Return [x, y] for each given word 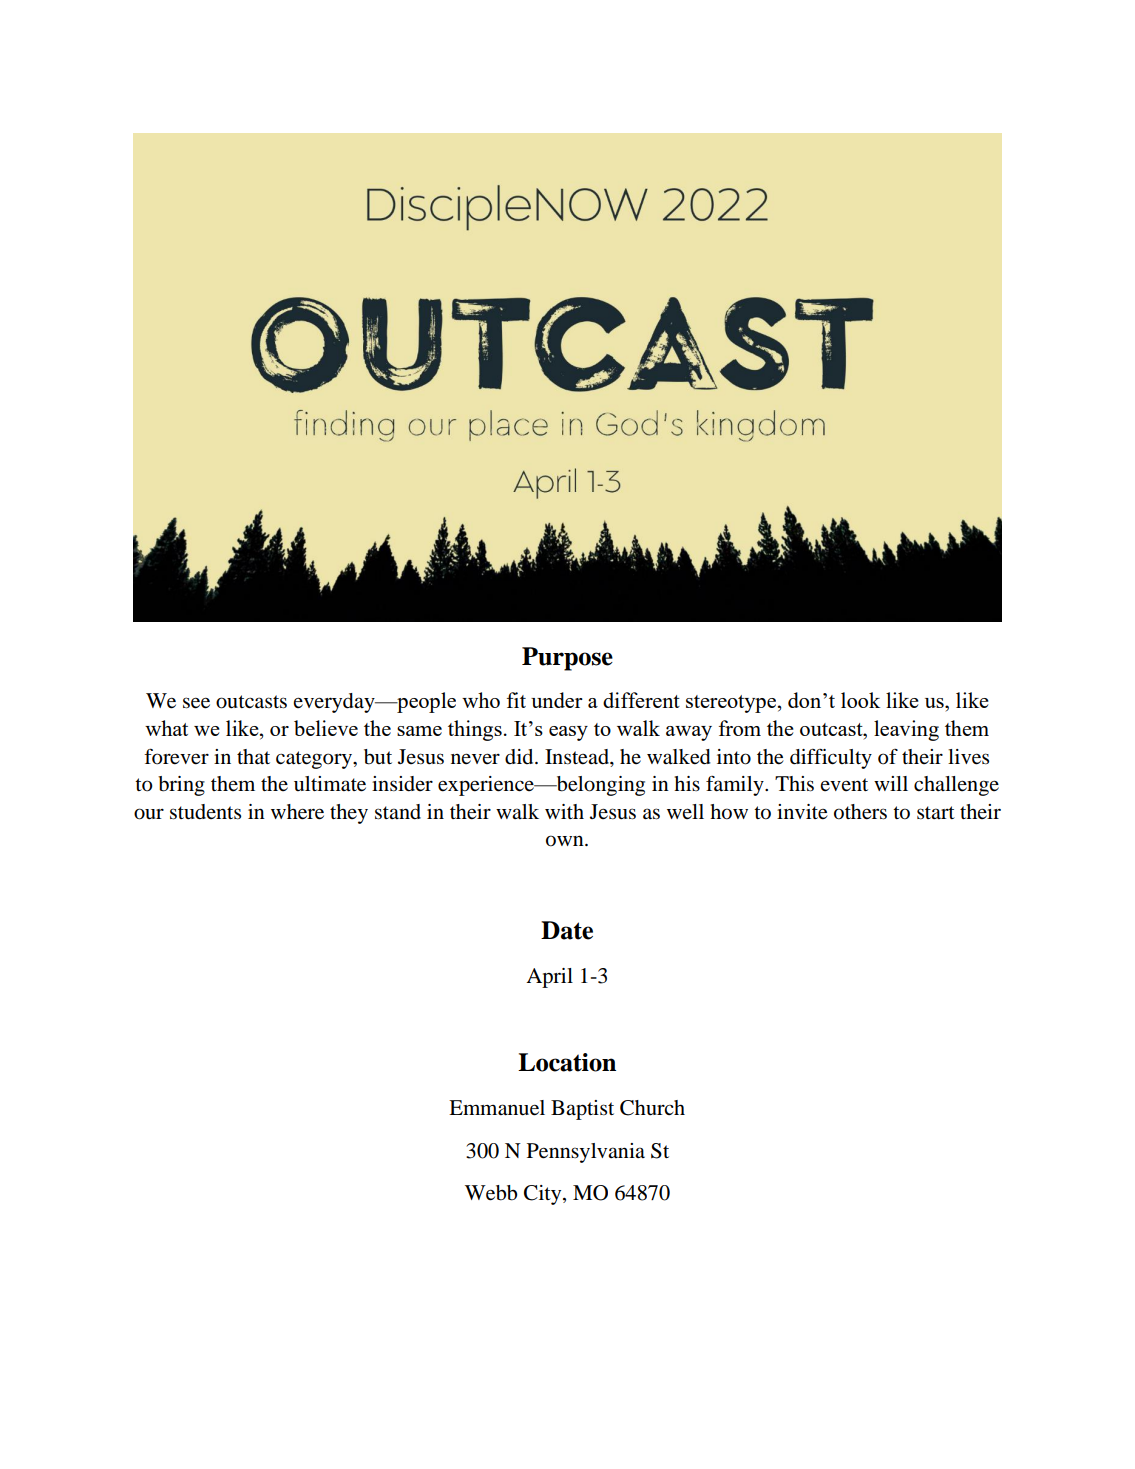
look [860, 700]
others [860, 812]
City [544, 1195]
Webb [491, 1193]
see [196, 703]
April [549, 978]
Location [567, 1062]
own [566, 841]
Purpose [567, 659]
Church [652, 1108]
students [205, 812]
